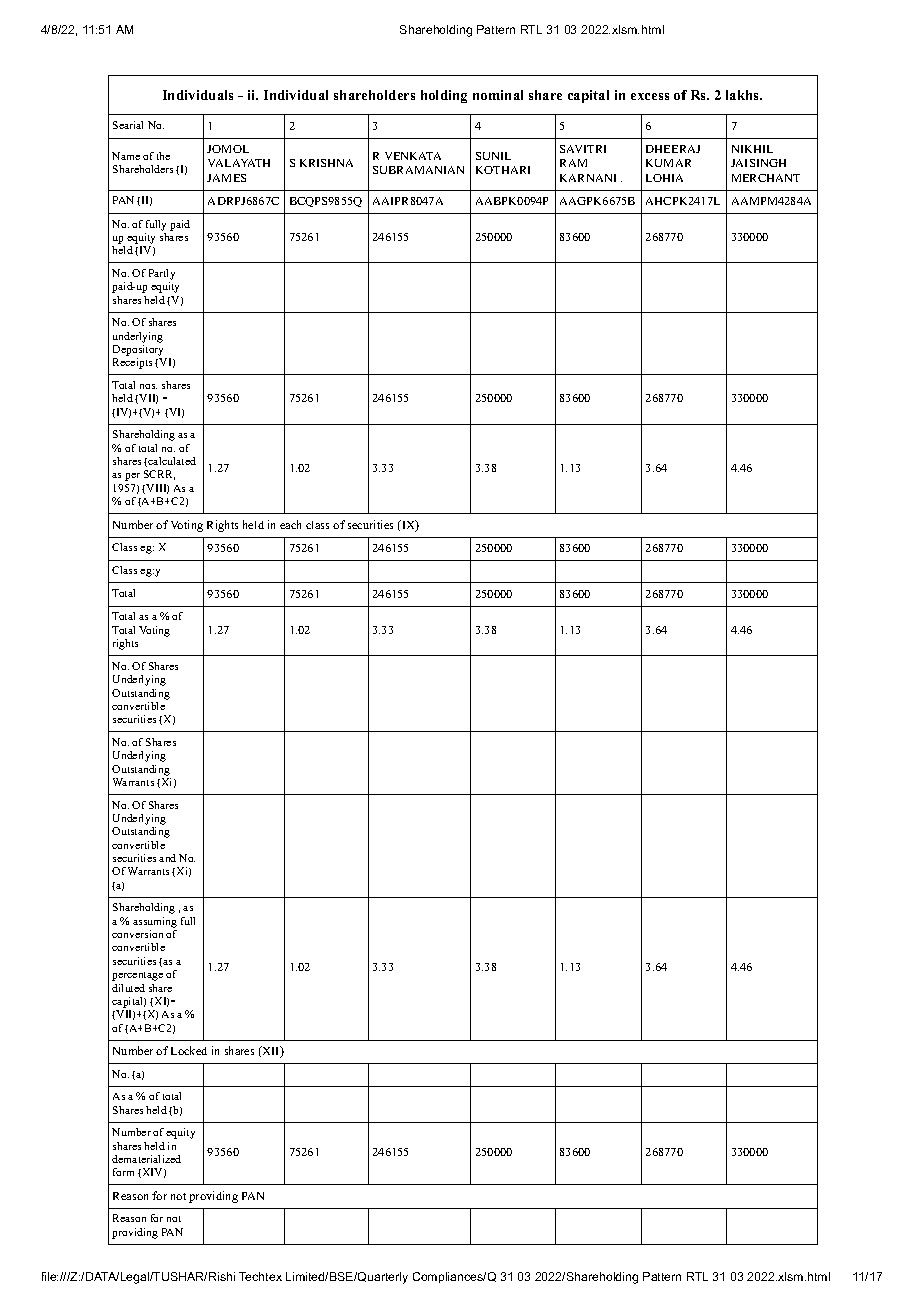 The image size is (924, 1308). Describe the element at coordinates (137, 934) in the document. I see `conversion` at that location.
